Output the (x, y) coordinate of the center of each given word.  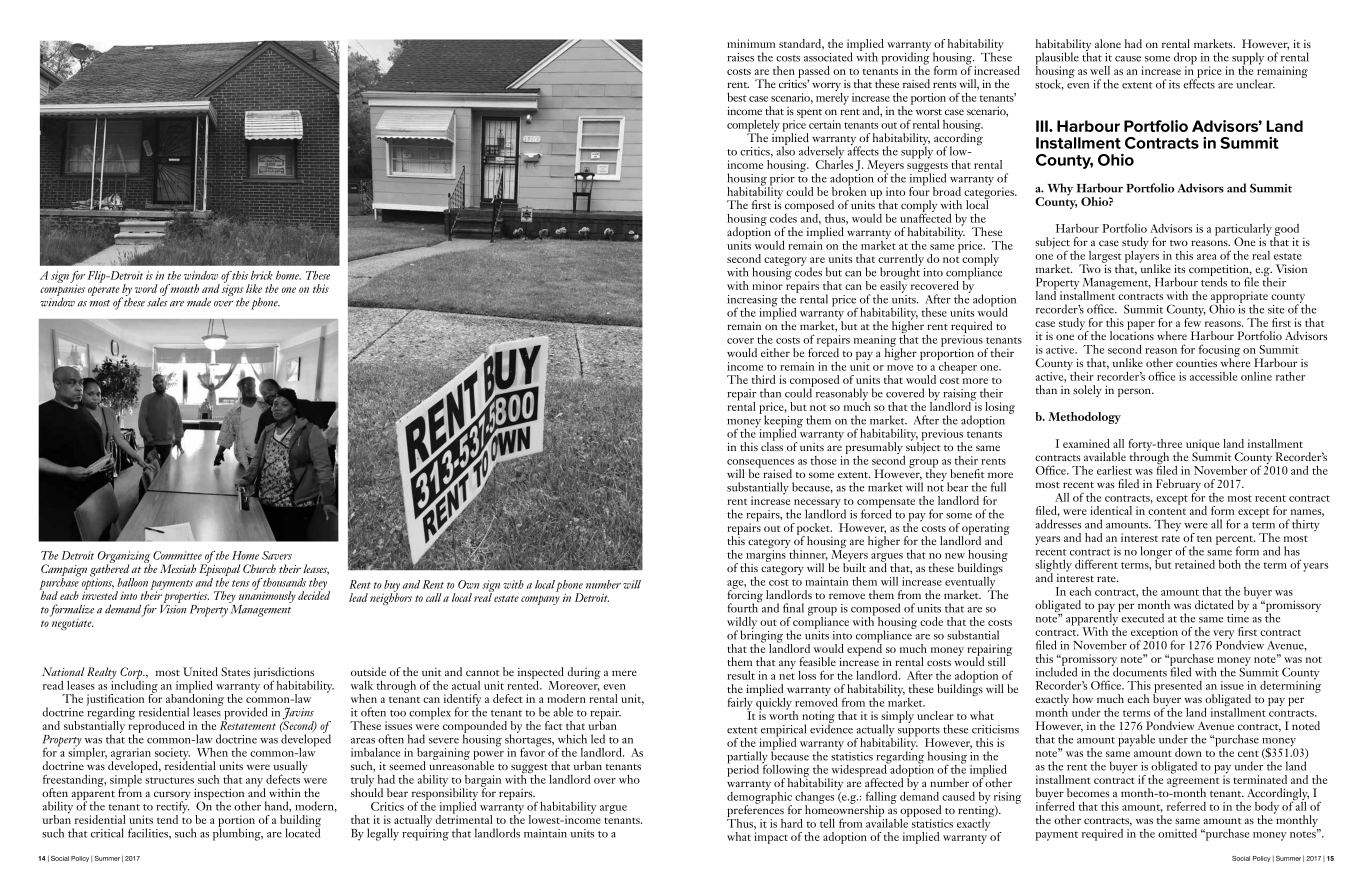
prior (781, 181)
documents (1139, 671)
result (741, 675)
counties (1196, 363)
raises (740, 57)
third (763, 379)
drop (1185, 59)
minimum (751, 43)
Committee (177, 555)
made (199, 302)
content (1167, 511)
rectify (172, 807)
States (235, 671)
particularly (1243, 231)
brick (262, 275)
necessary (817, 505)
